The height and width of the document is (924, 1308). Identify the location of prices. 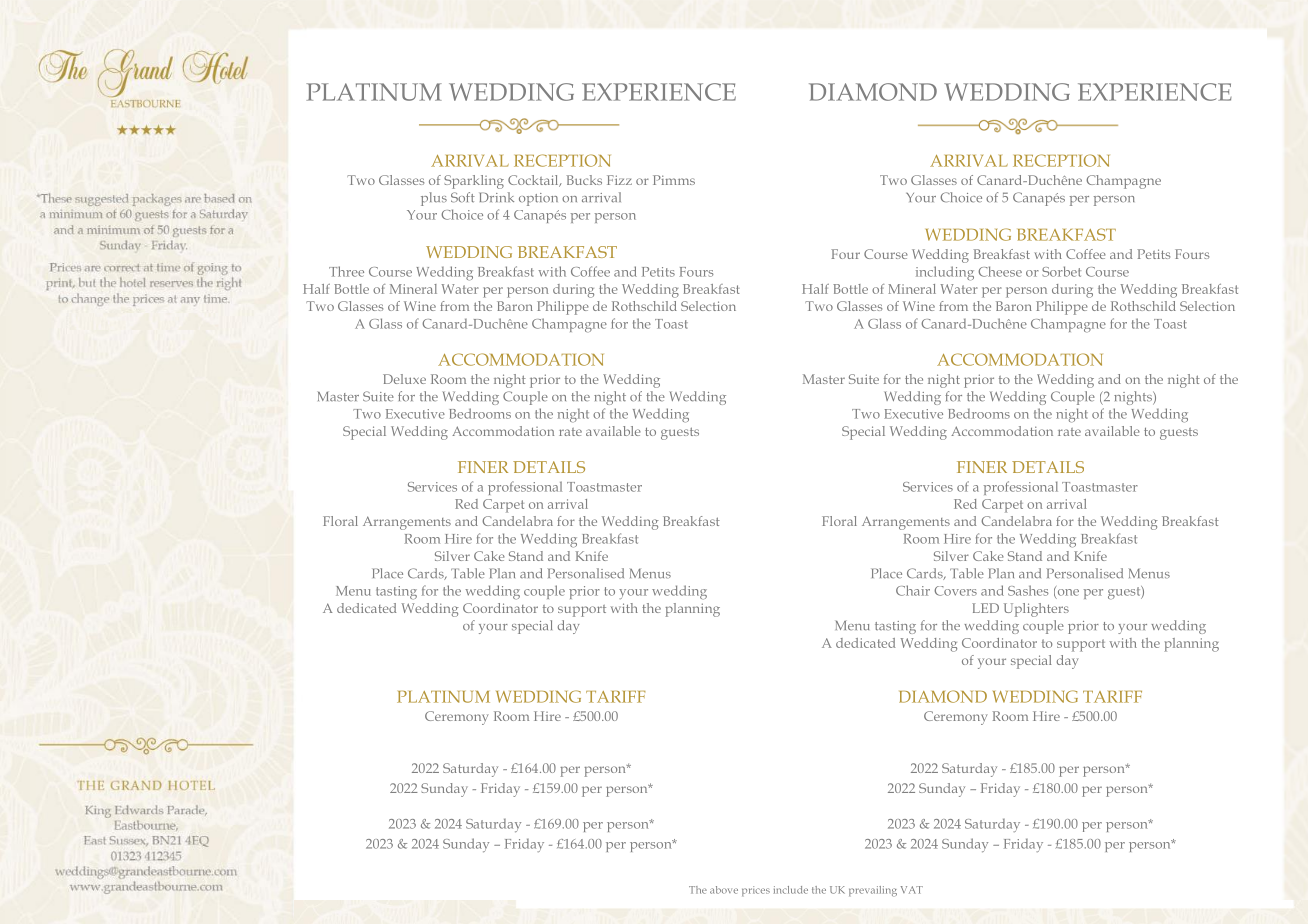
(756, 891).
